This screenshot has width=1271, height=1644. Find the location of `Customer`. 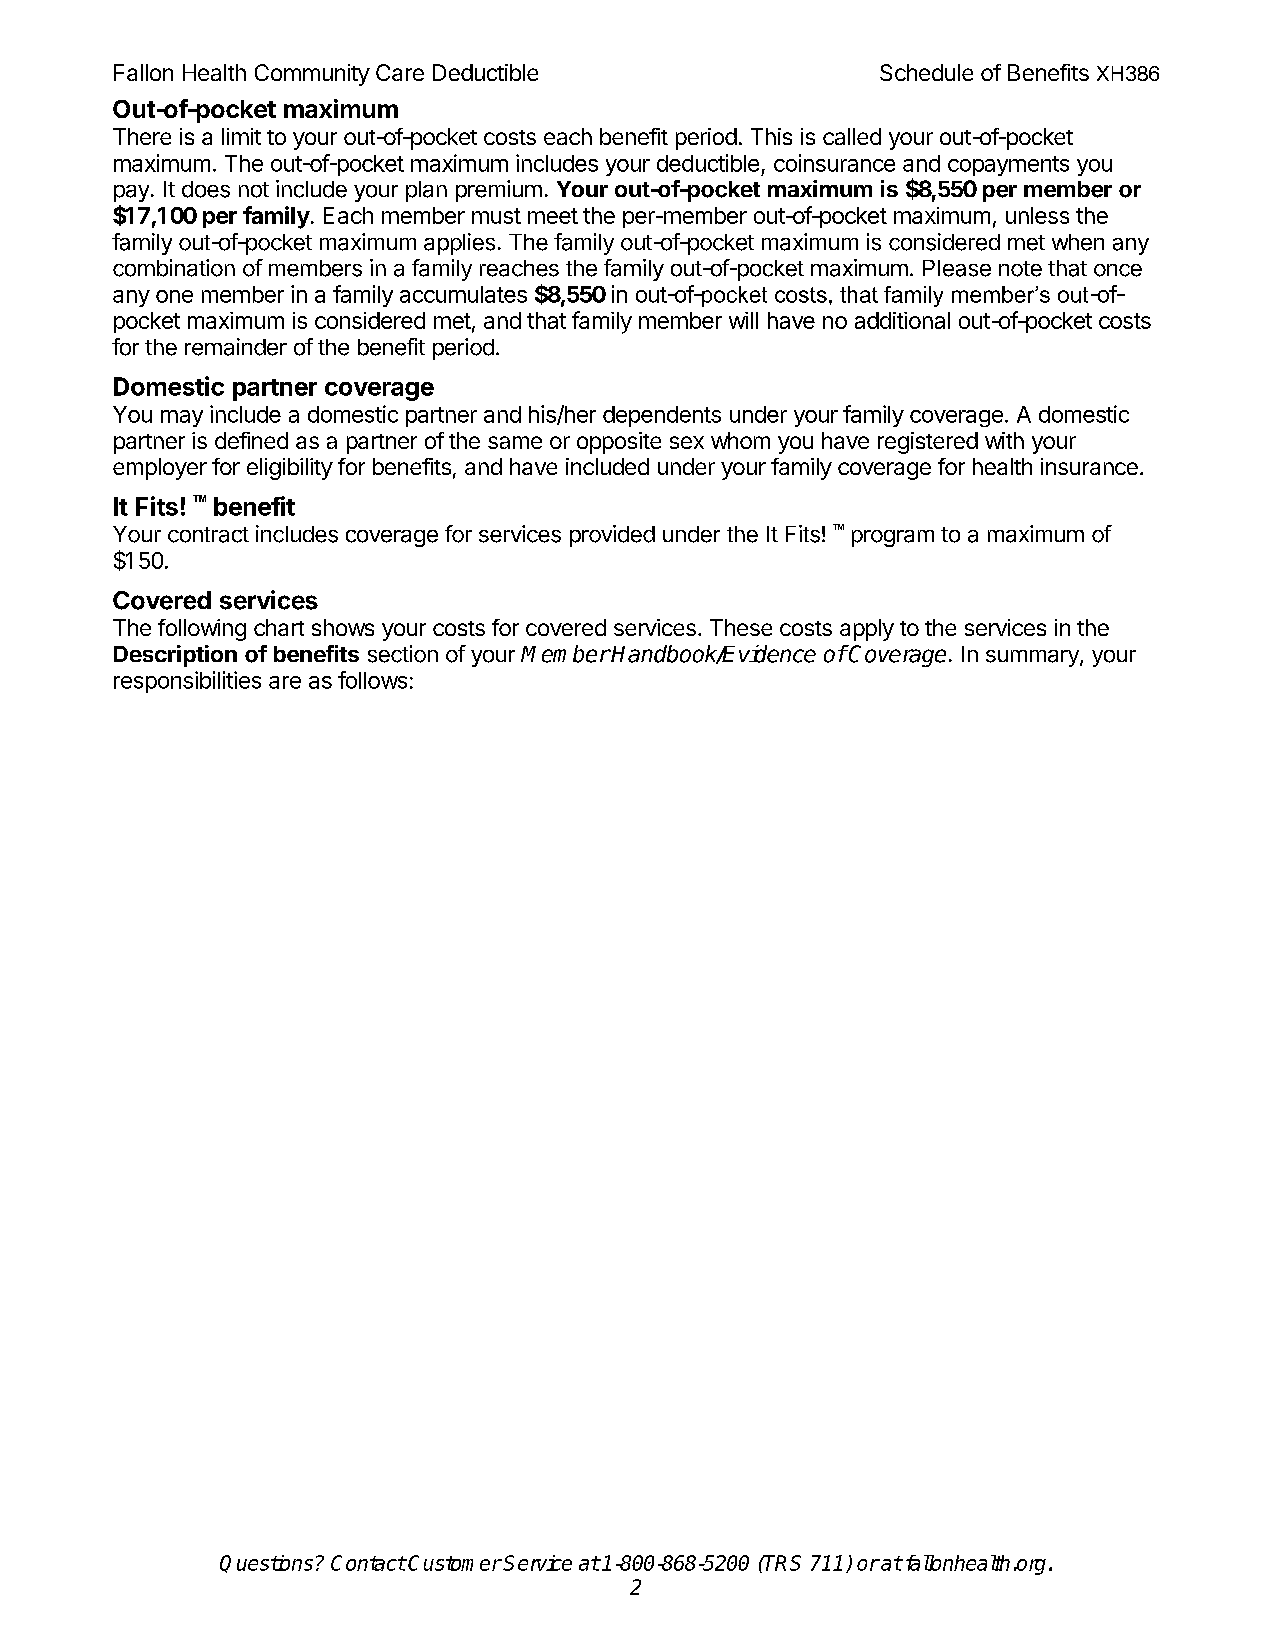

Customer is located at coordinates (455, 1563).
